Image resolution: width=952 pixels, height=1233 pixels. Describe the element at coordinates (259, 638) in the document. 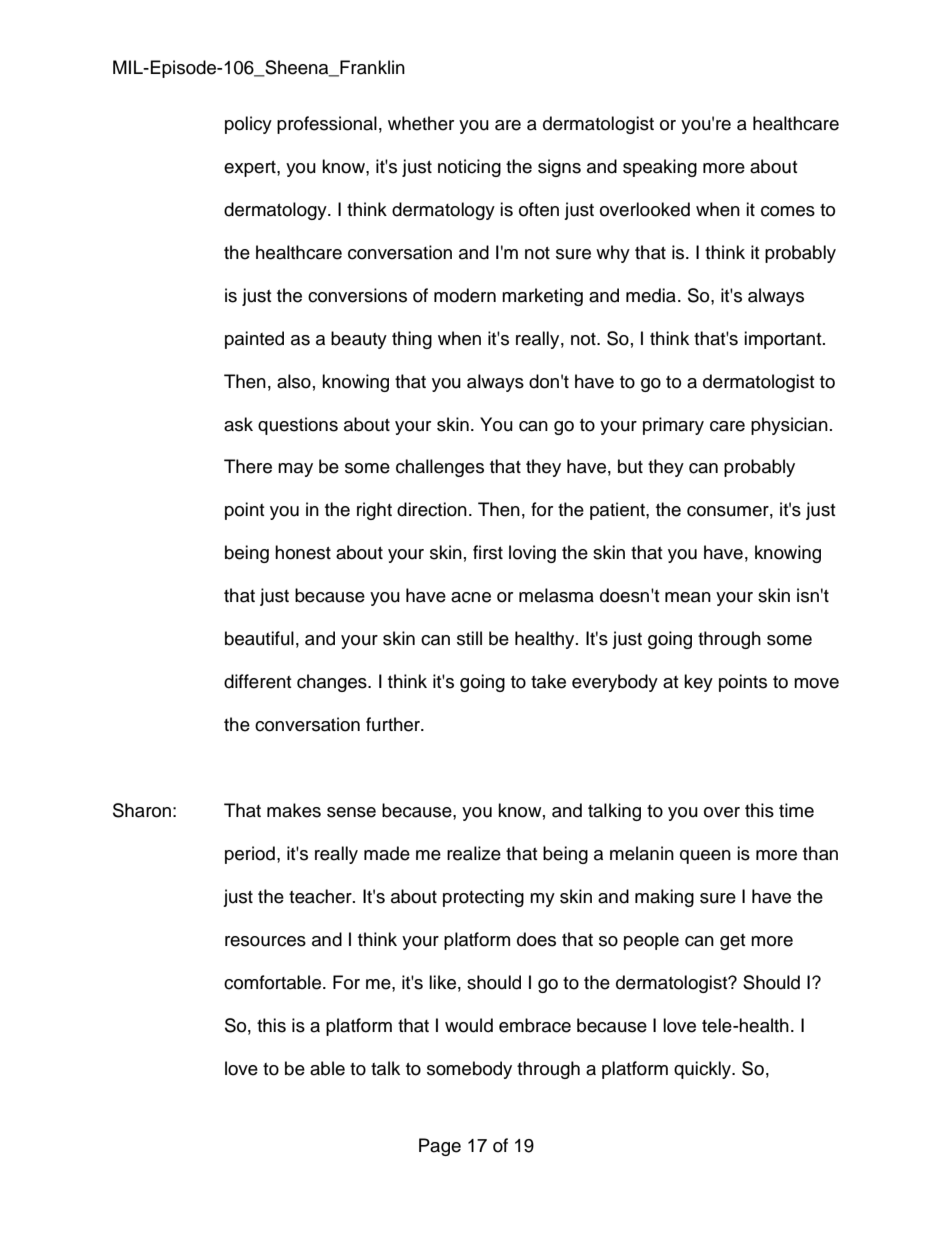

I see `beautiful` at that location.
